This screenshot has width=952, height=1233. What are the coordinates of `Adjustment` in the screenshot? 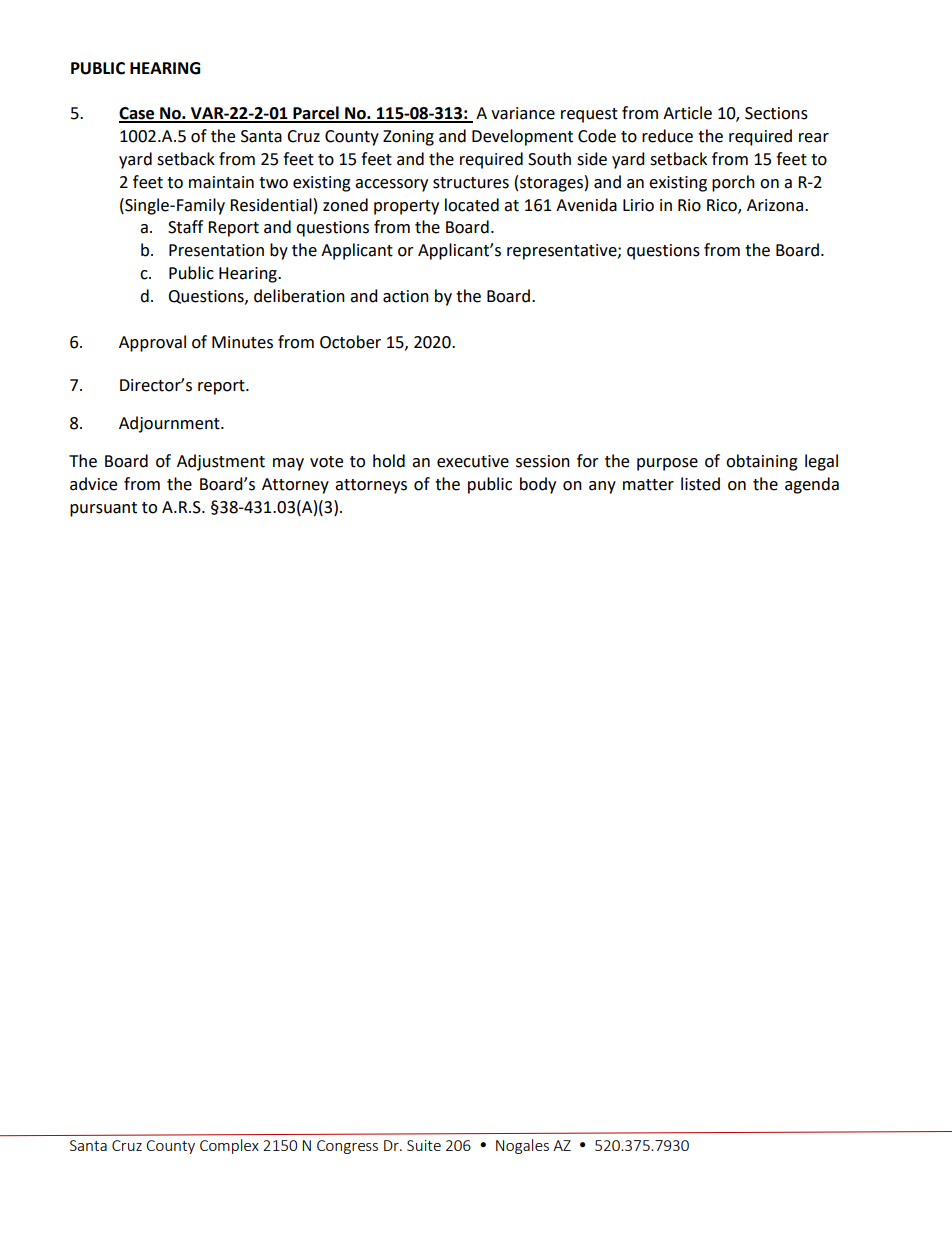 It's located at (221, 462).
